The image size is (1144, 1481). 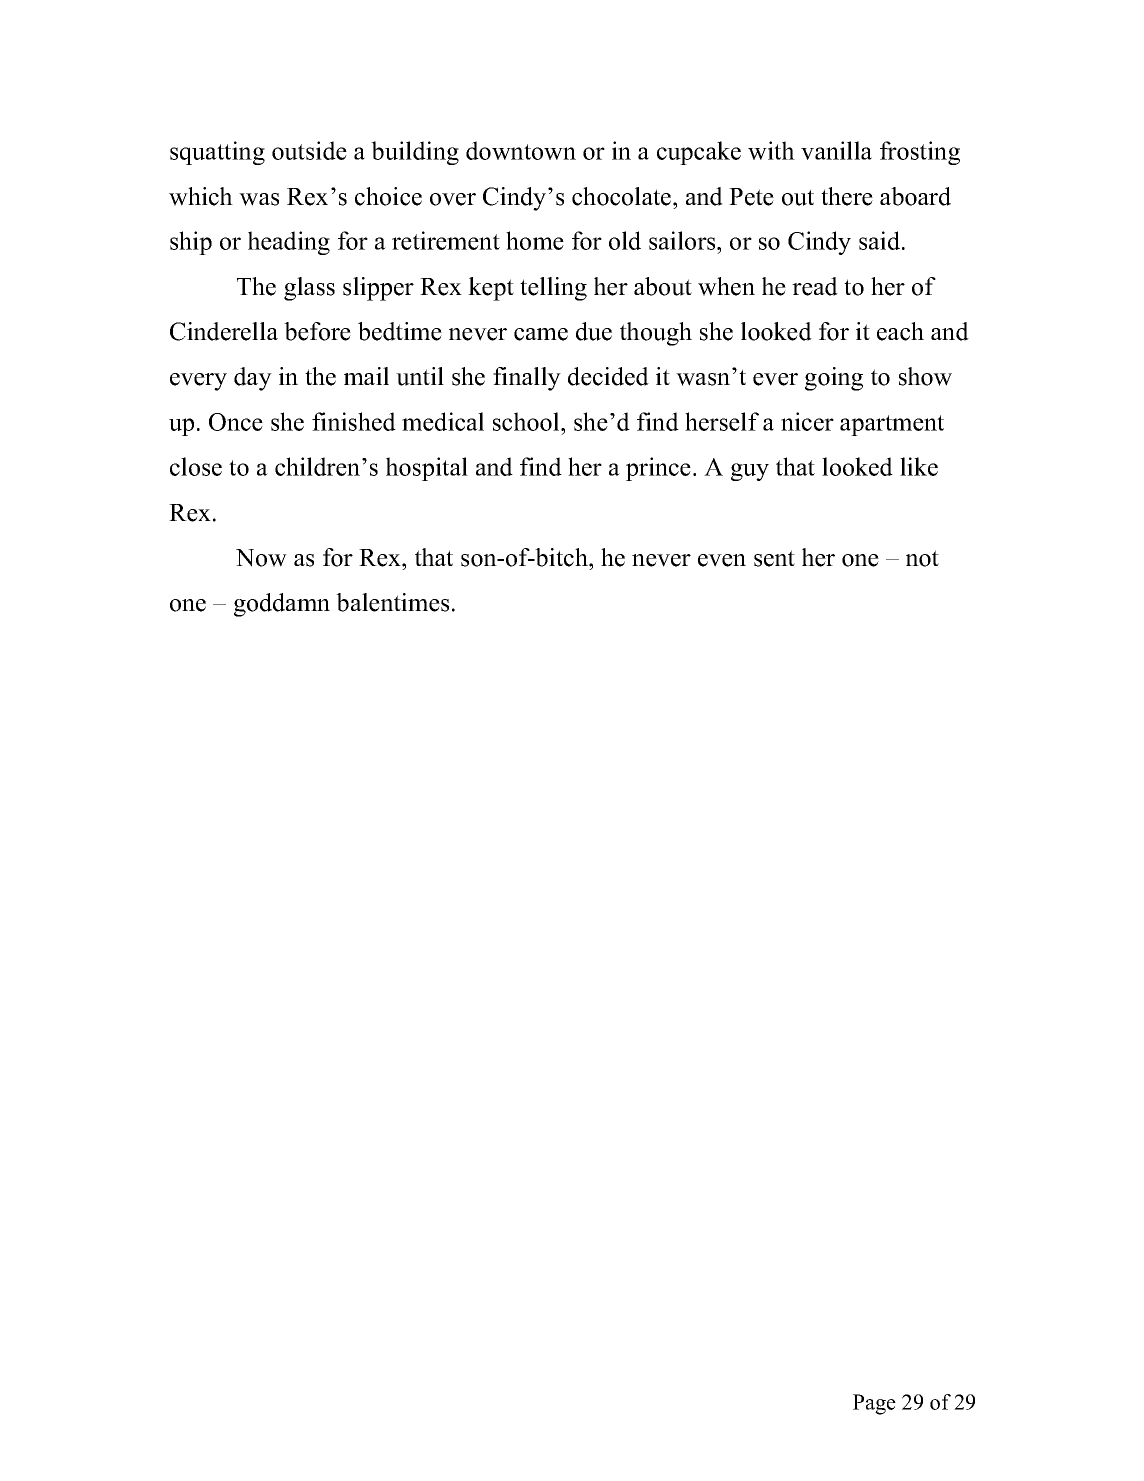 I want to click on sent, so click(x=774, y=558).
